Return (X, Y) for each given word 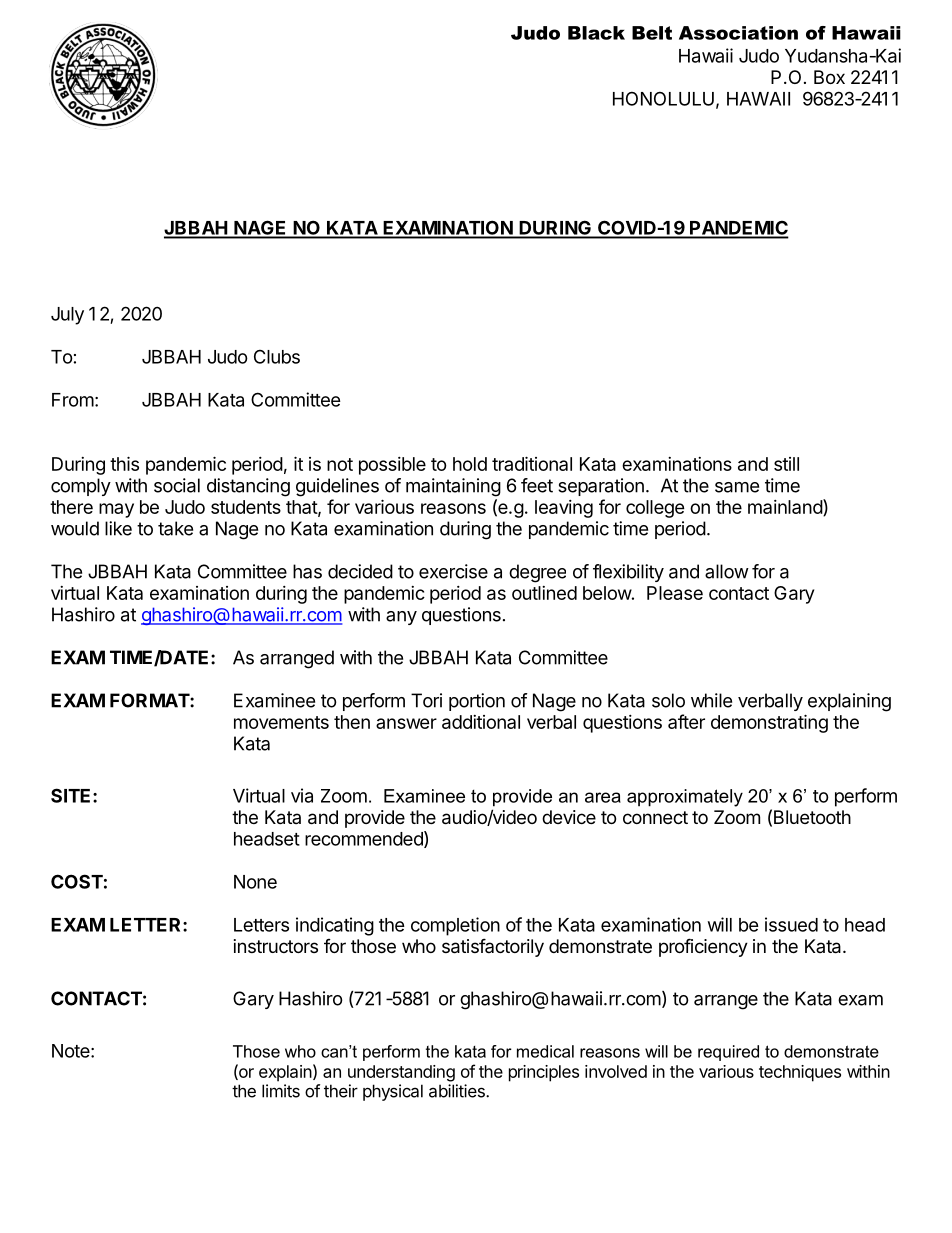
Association (738, 33)
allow (727, 571)
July (67, 316)
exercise (453, 571)
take (175, 528)
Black (596, 33)
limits (281, 1091)
